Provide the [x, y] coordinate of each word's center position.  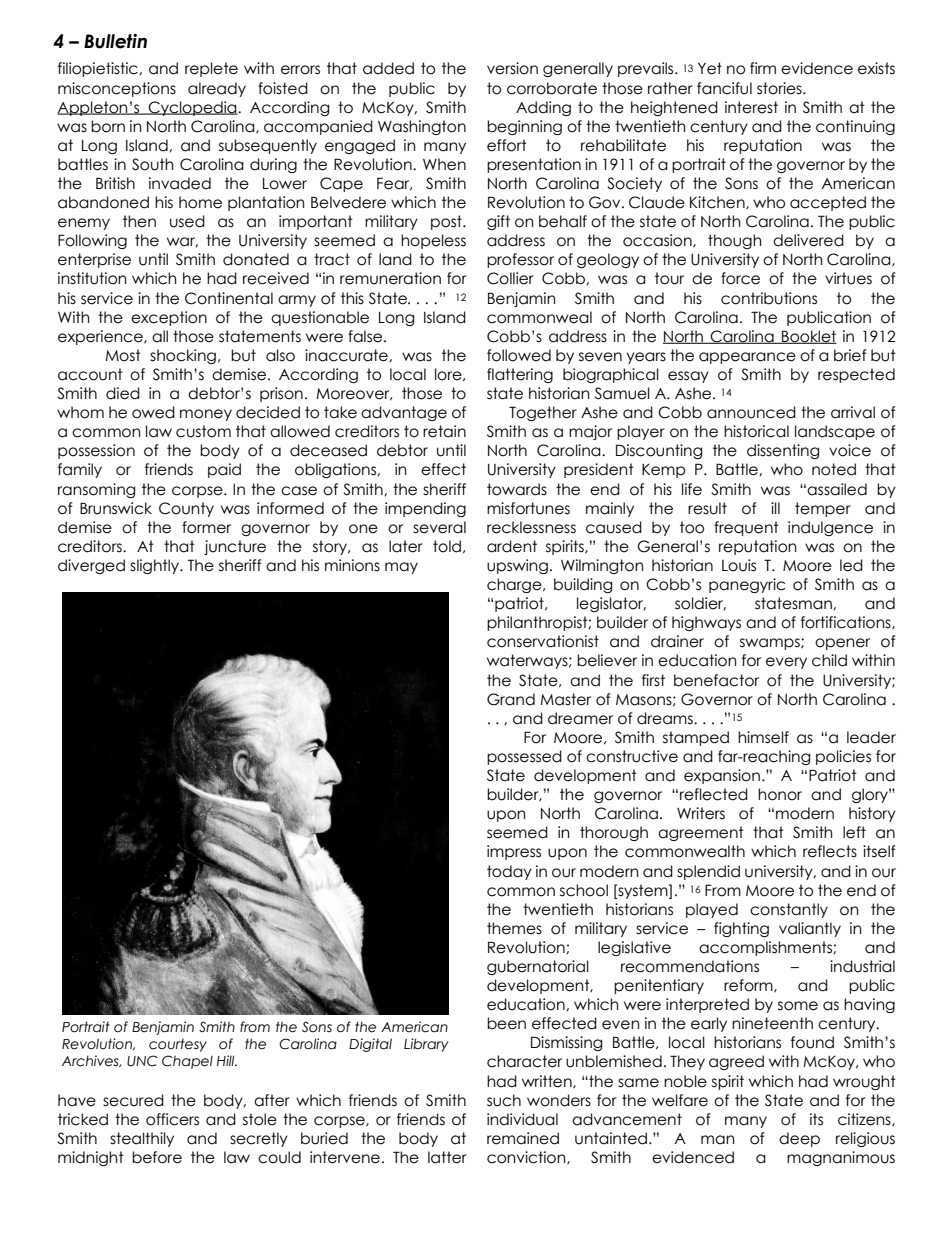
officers [172, 1119]
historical [756, 431]
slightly [156, 566]
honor [780, 794]
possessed [524, 757]
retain [444, 431]
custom [203, 431]
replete [211, 69]
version [512, 68]
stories [780, 88]
